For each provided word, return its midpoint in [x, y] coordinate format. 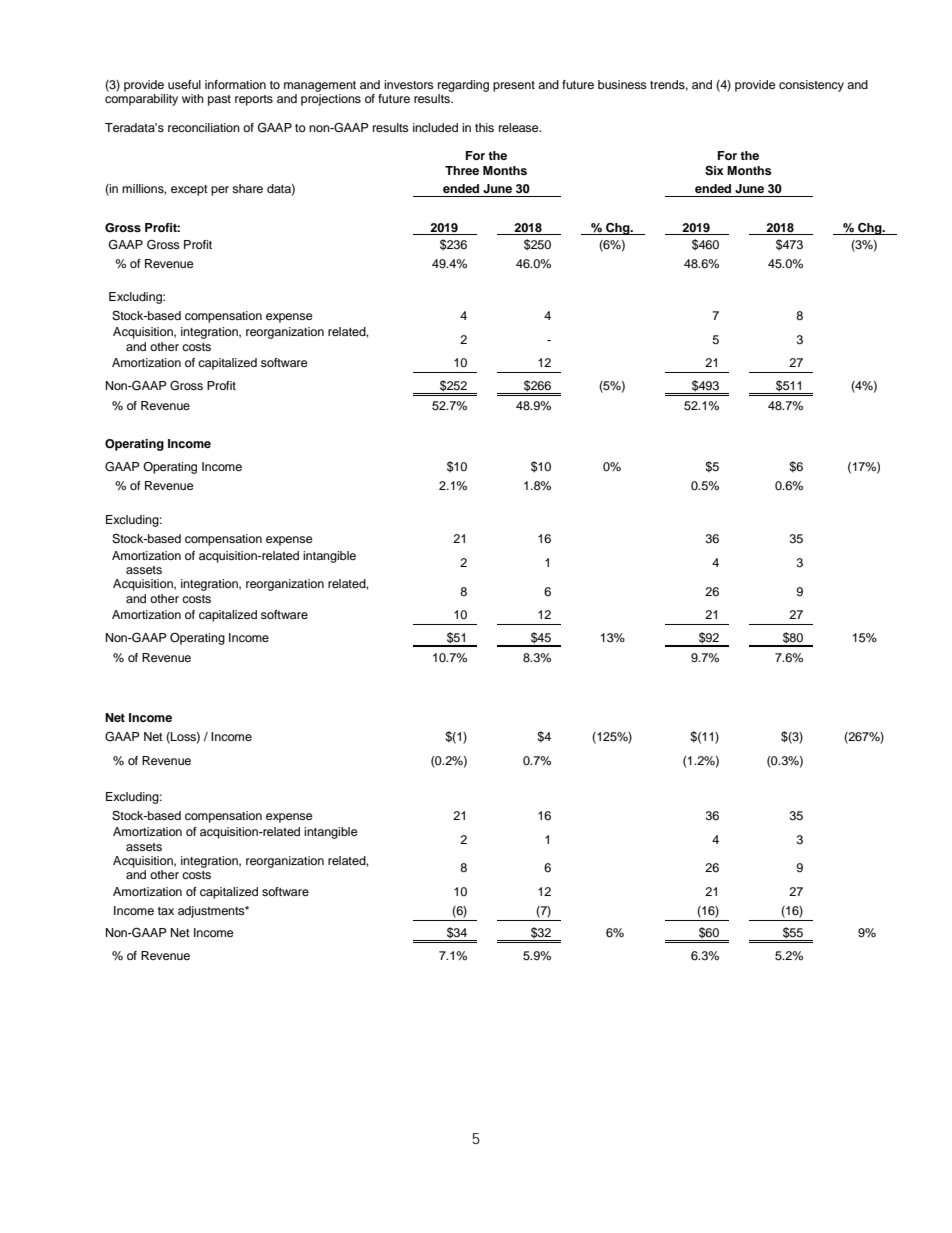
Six [714, 171]
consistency [811, 86]
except [189, 190]
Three [462, 170]
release [520, 127]
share [247, 188]
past [219, 100]
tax [166, 911]
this [484, 127]
